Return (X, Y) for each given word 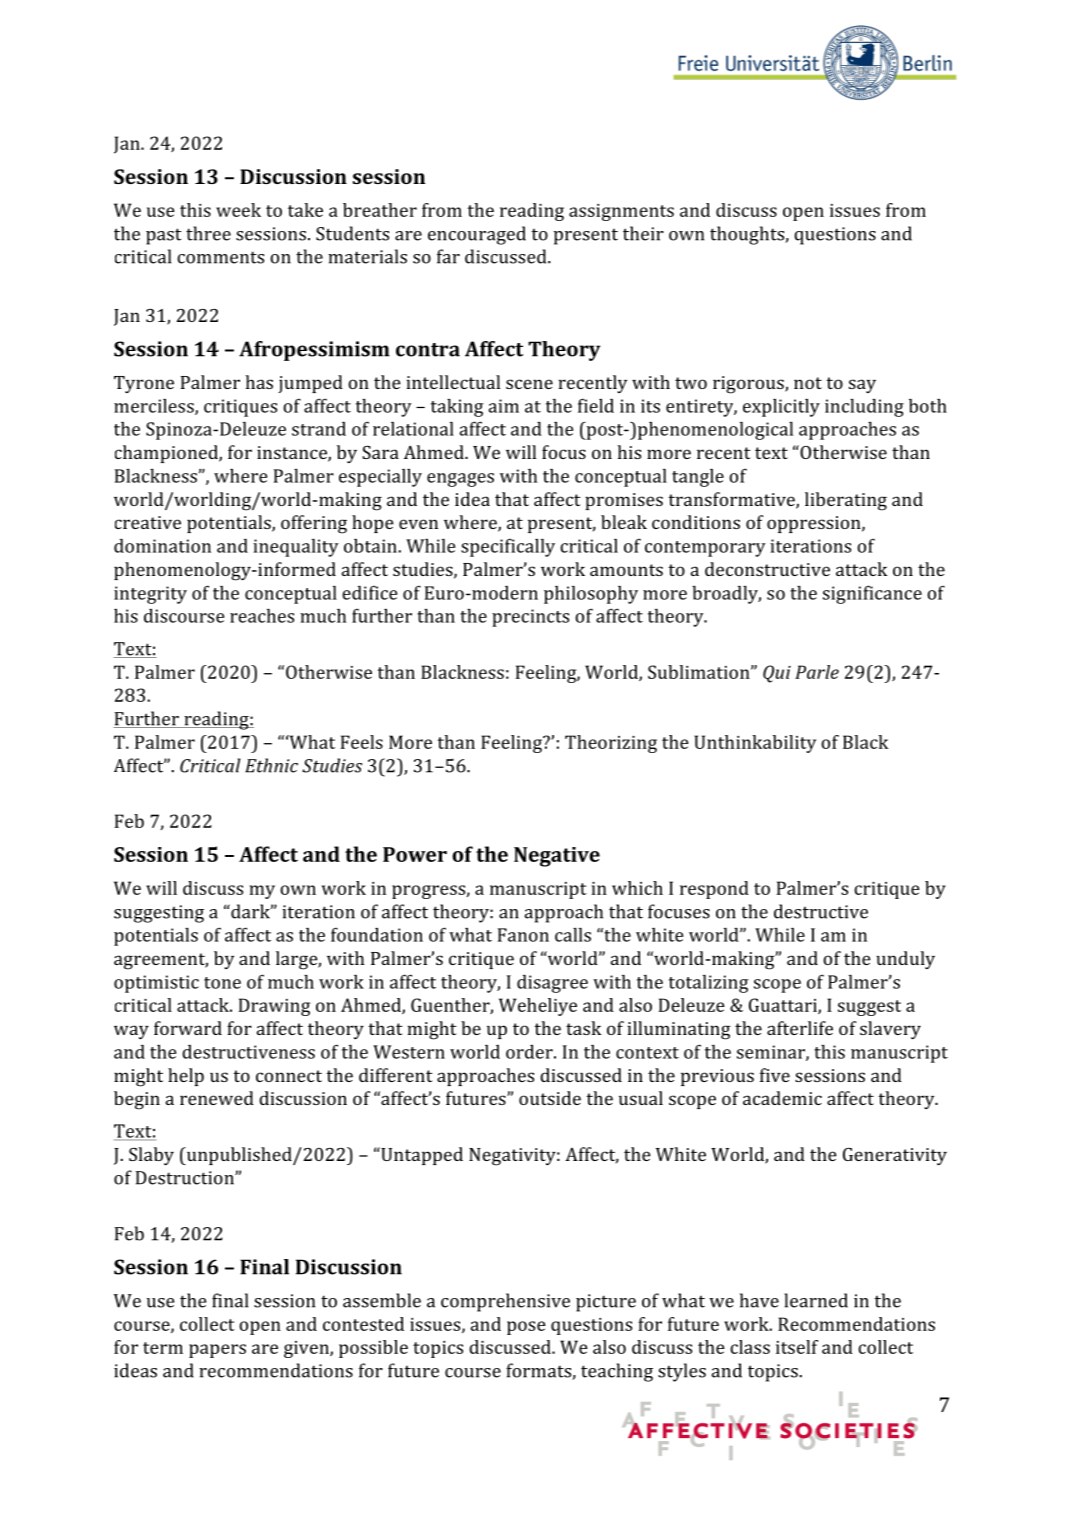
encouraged (477, 235)
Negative (557, 857)
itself (797, 1347)
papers (217, 1351)
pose (526, 1328)
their (643, 233)
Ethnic (271, 765)
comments (220, 257)
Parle (817, 672)
